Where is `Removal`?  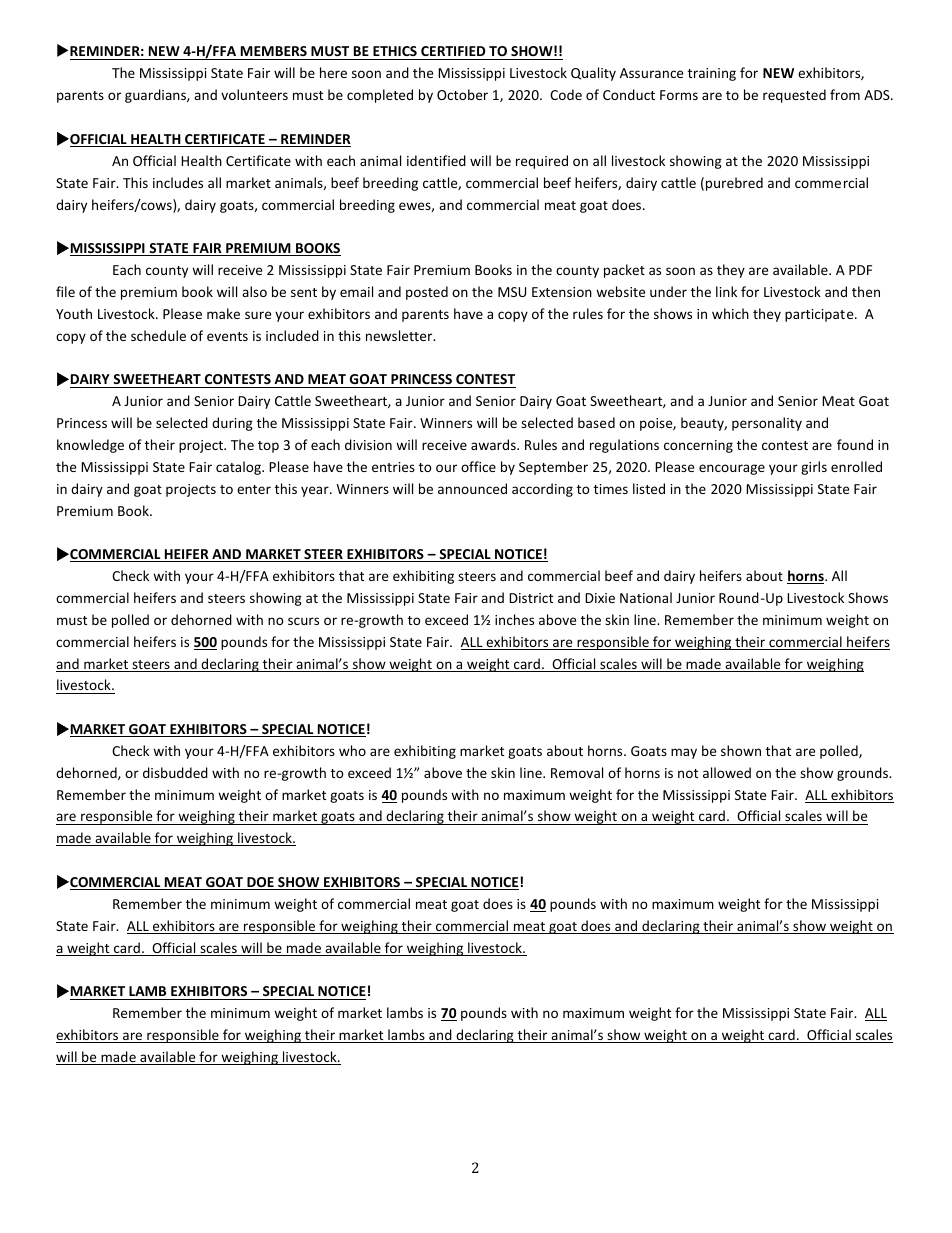
Removal is located at coordinates (577, 772).
